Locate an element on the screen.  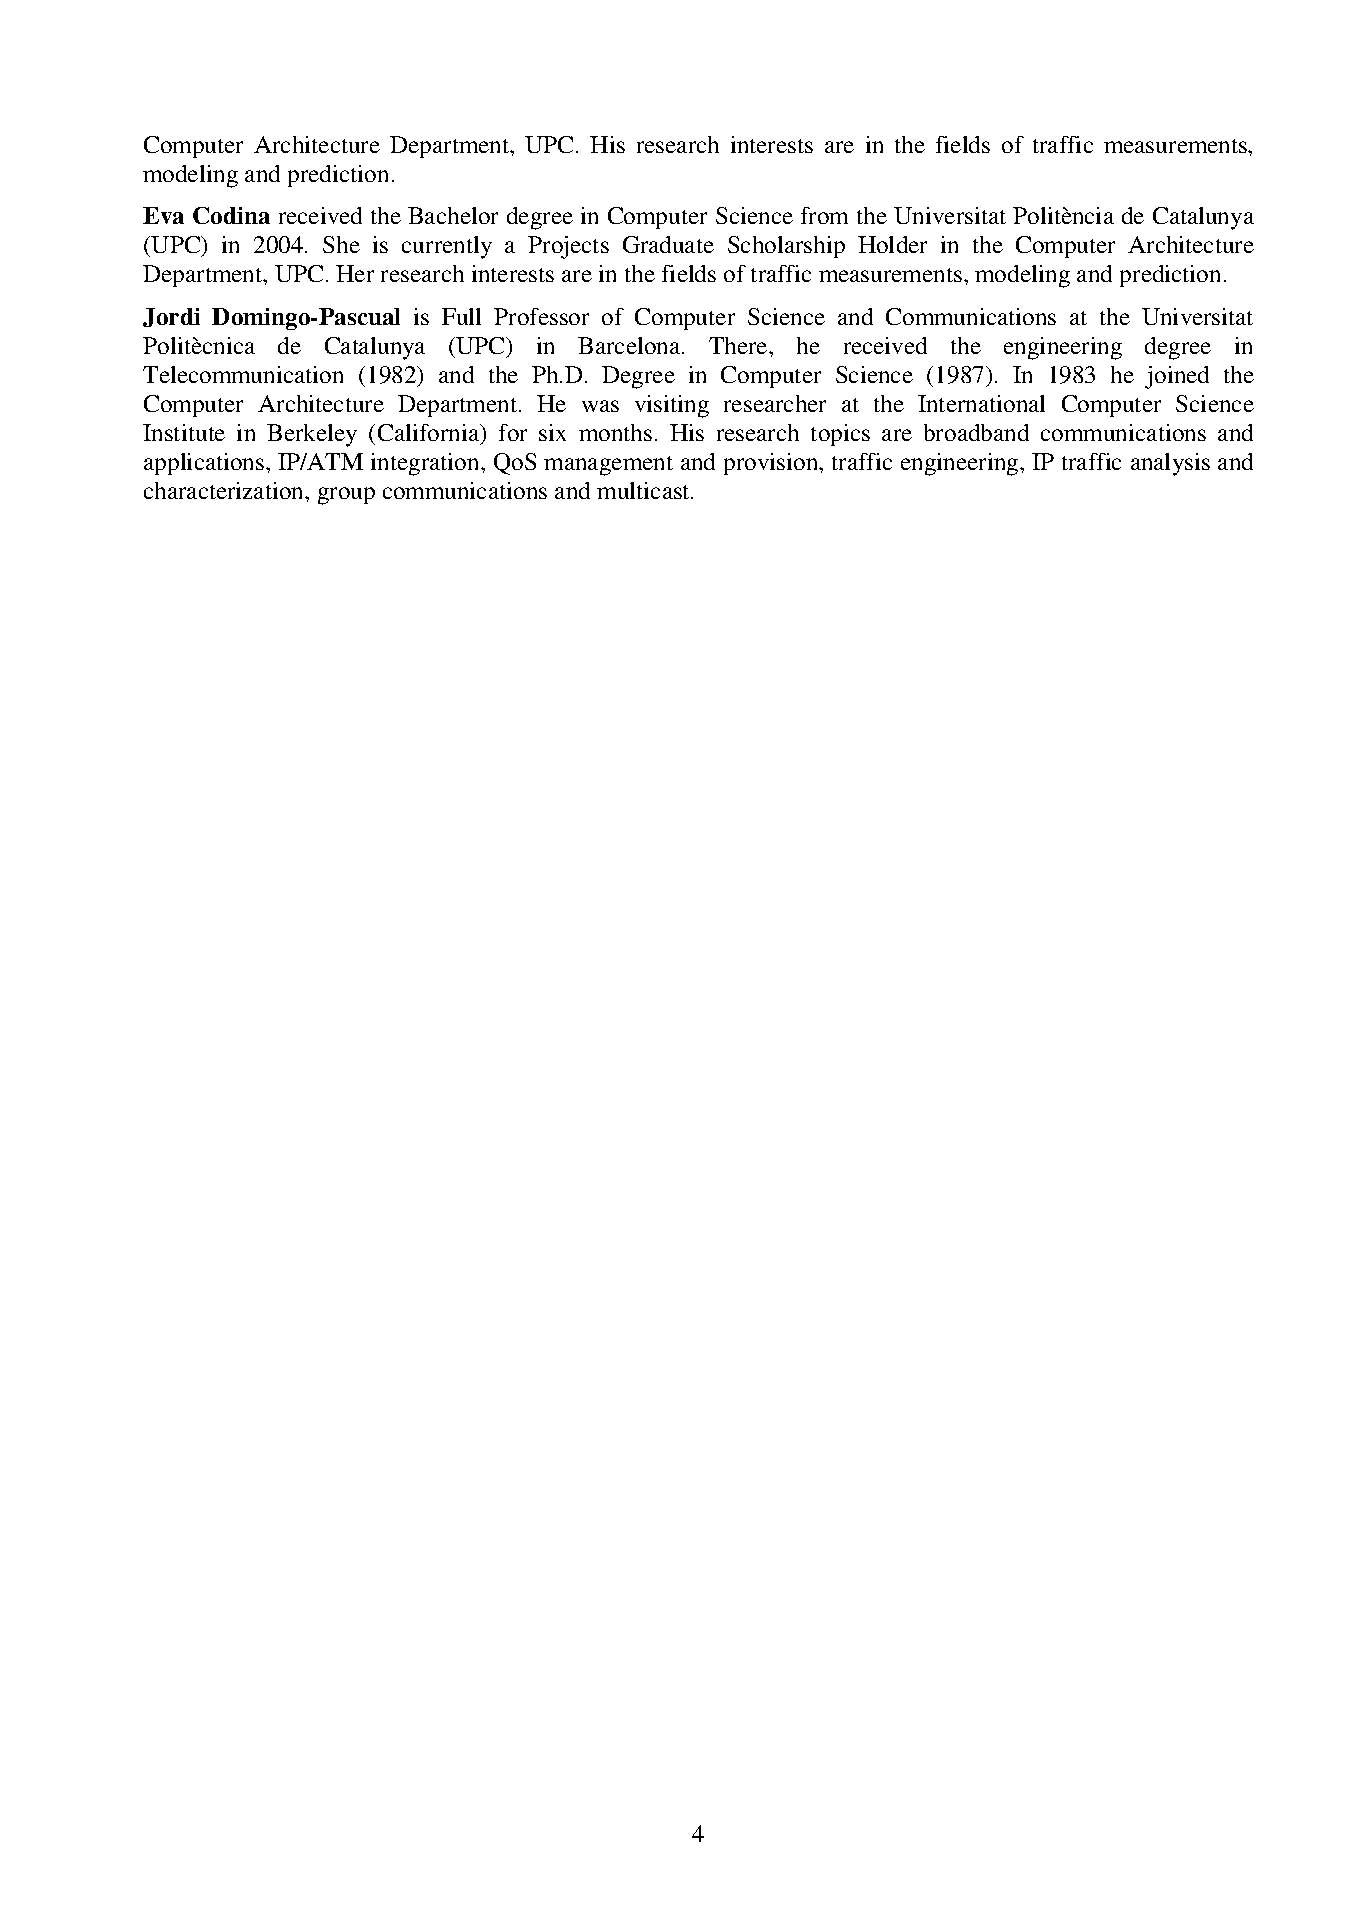
multicast is located at coordinates (644, 490).
